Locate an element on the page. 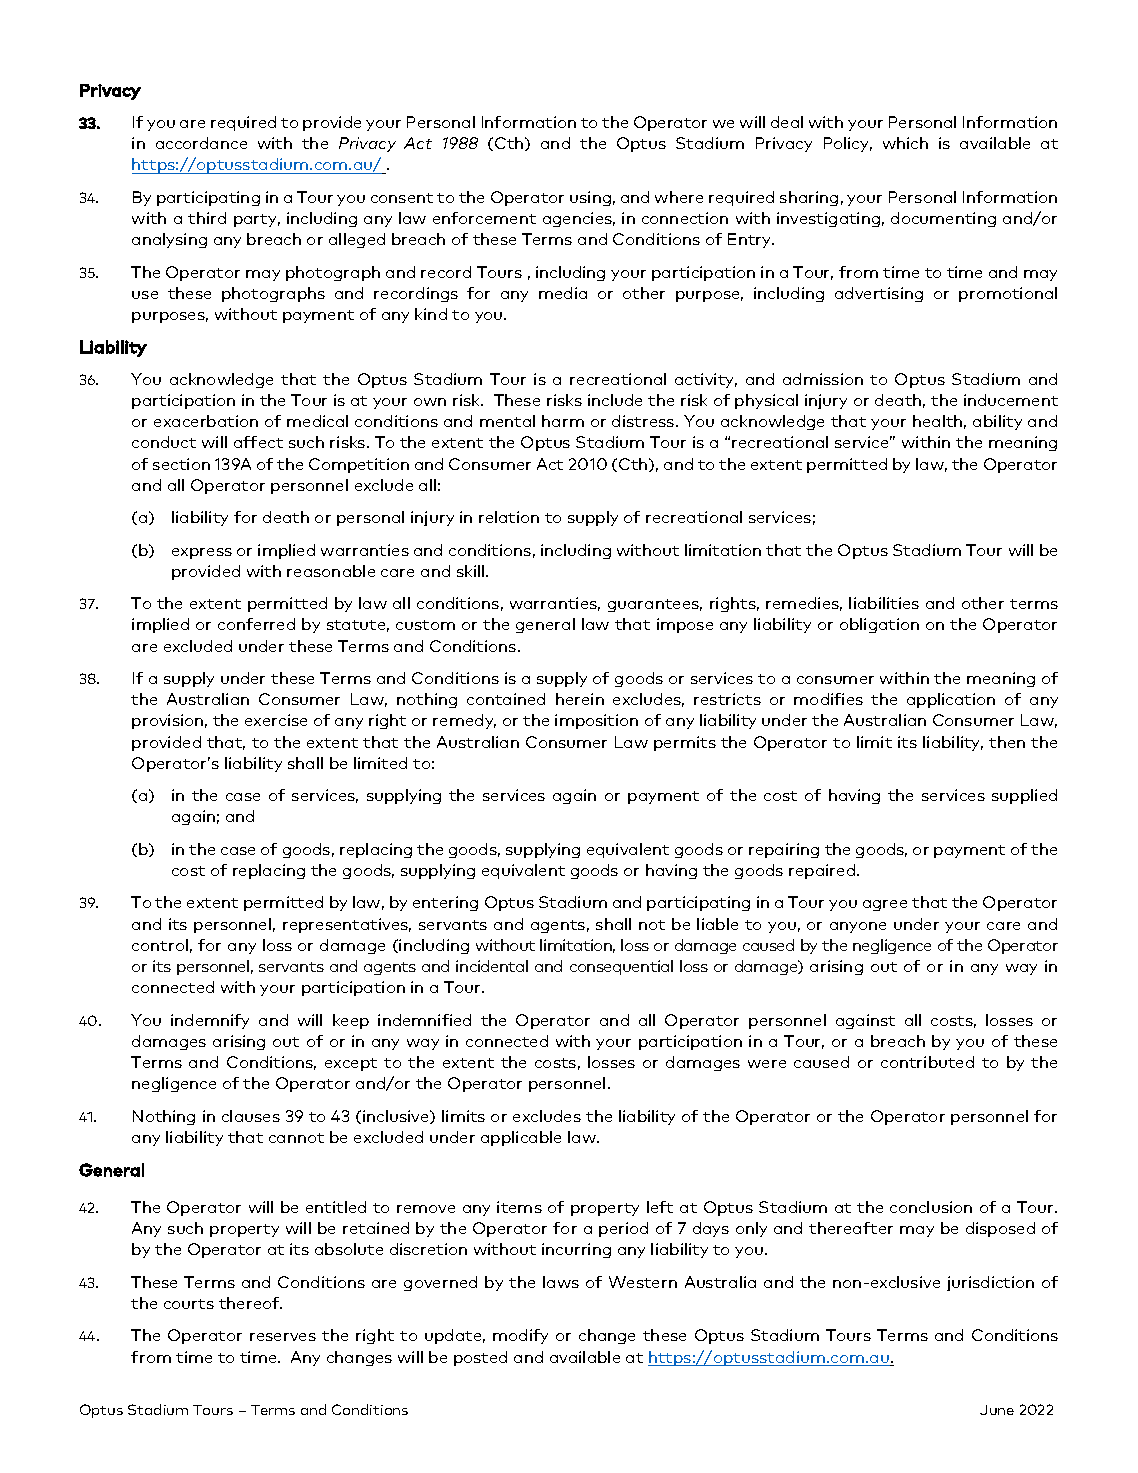 The image size is (1138, 1473). modify is located at coordinates (520, 1336).
